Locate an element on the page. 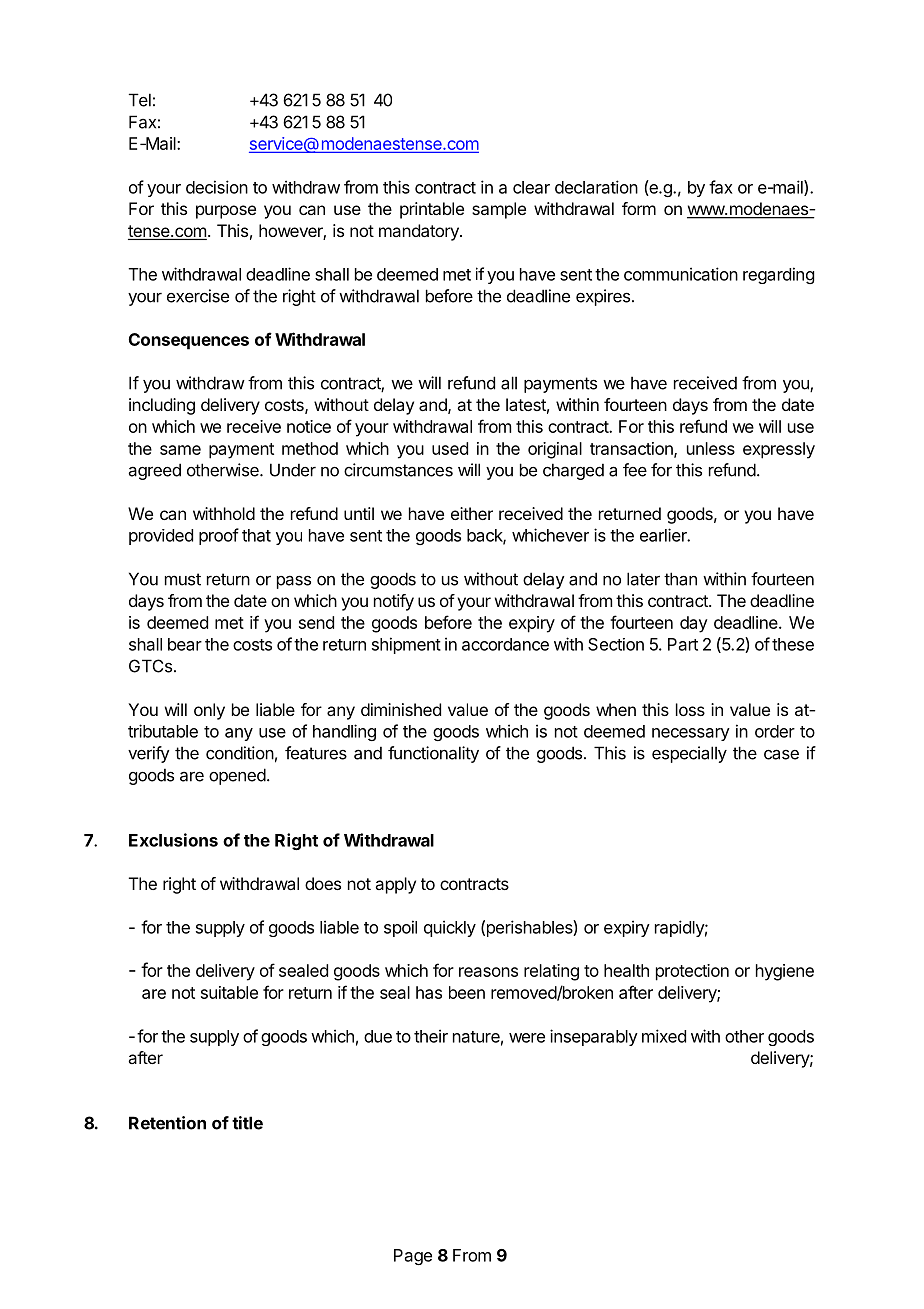 The image size is (924, 1309). including is located at coordinates (162, 406).
